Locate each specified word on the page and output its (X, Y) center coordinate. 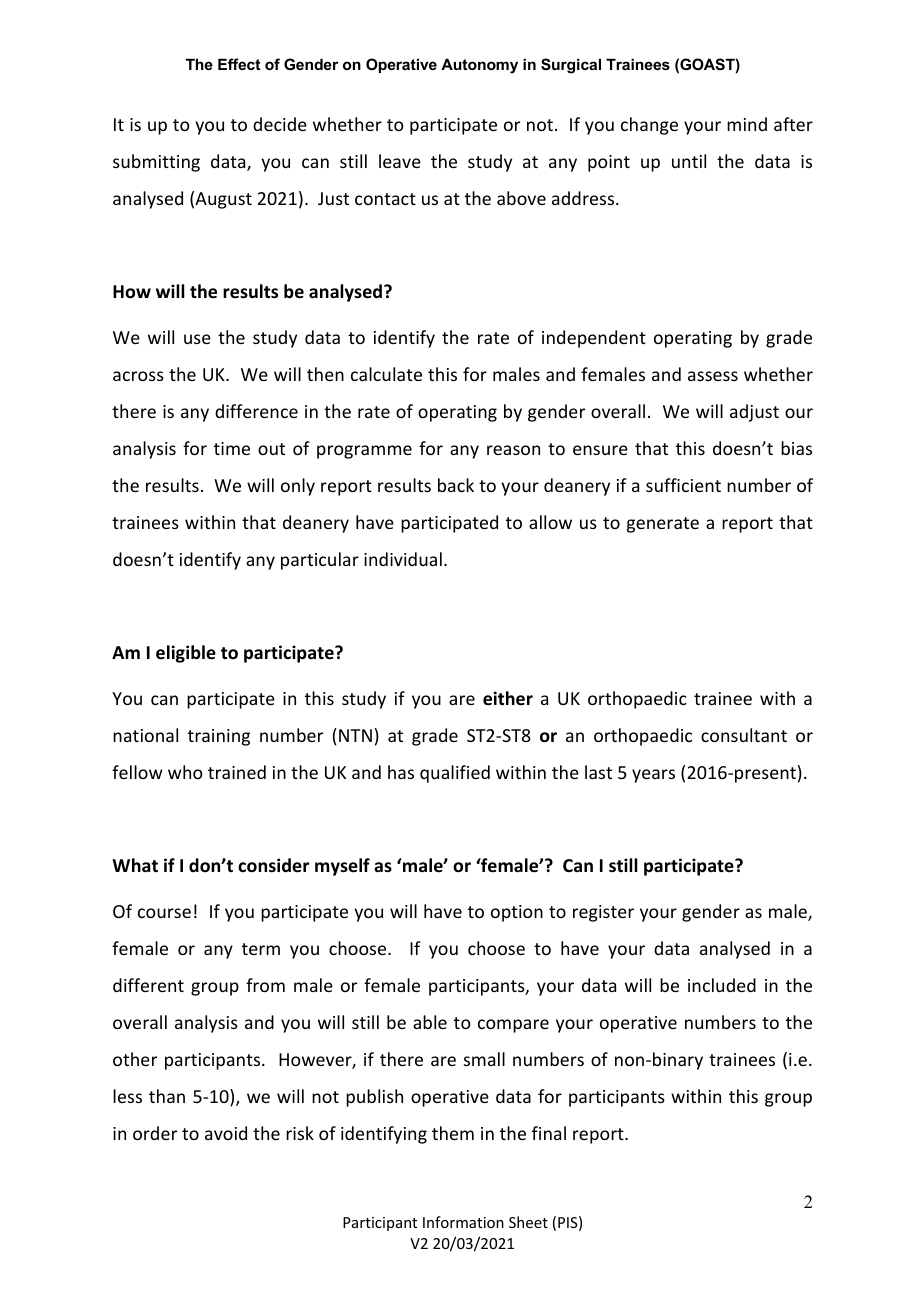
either (508, 698)
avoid (226, 1133)
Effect (239, 64)
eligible (186, 654)
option (517, 913)
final (549, 1133)
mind (747, 124)
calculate (386, 374)
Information (463, 1222)
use (197, 339)
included (722, 985)
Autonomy (479, 66)
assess (713, 376)
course (164, 913)
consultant (744, 735)
